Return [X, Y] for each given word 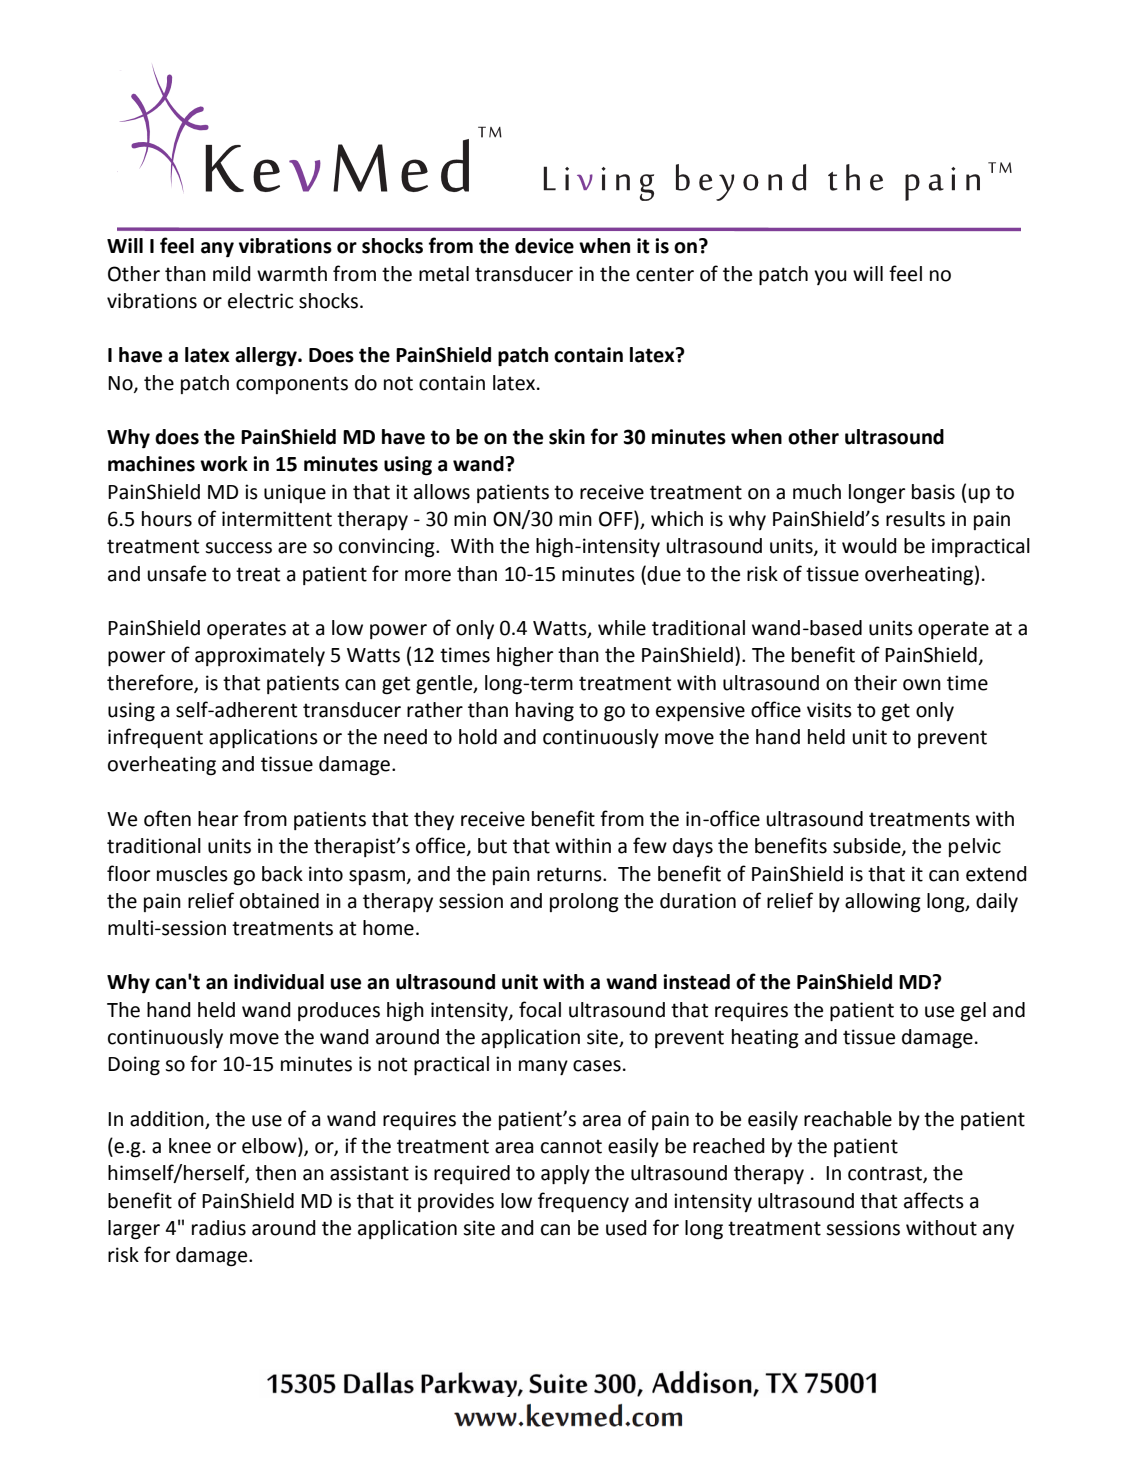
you [830, 277]
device [544, 246]
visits [829, 710]
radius [219, 1228]
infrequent [155, 738]
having [545, 712]
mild [232, 274]
